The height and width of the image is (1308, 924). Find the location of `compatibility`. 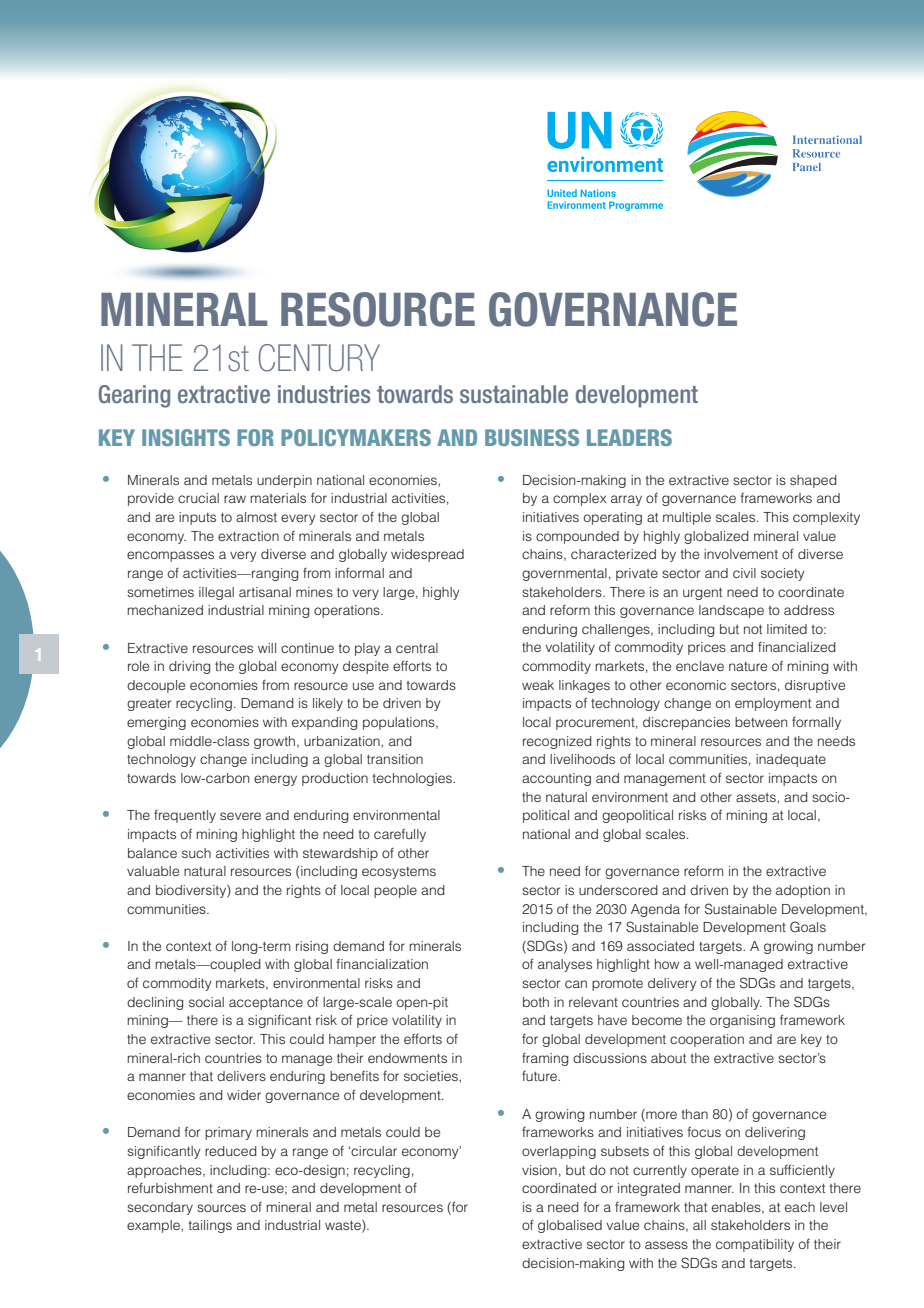

compatibility is located at coordinates (755, 1245).
